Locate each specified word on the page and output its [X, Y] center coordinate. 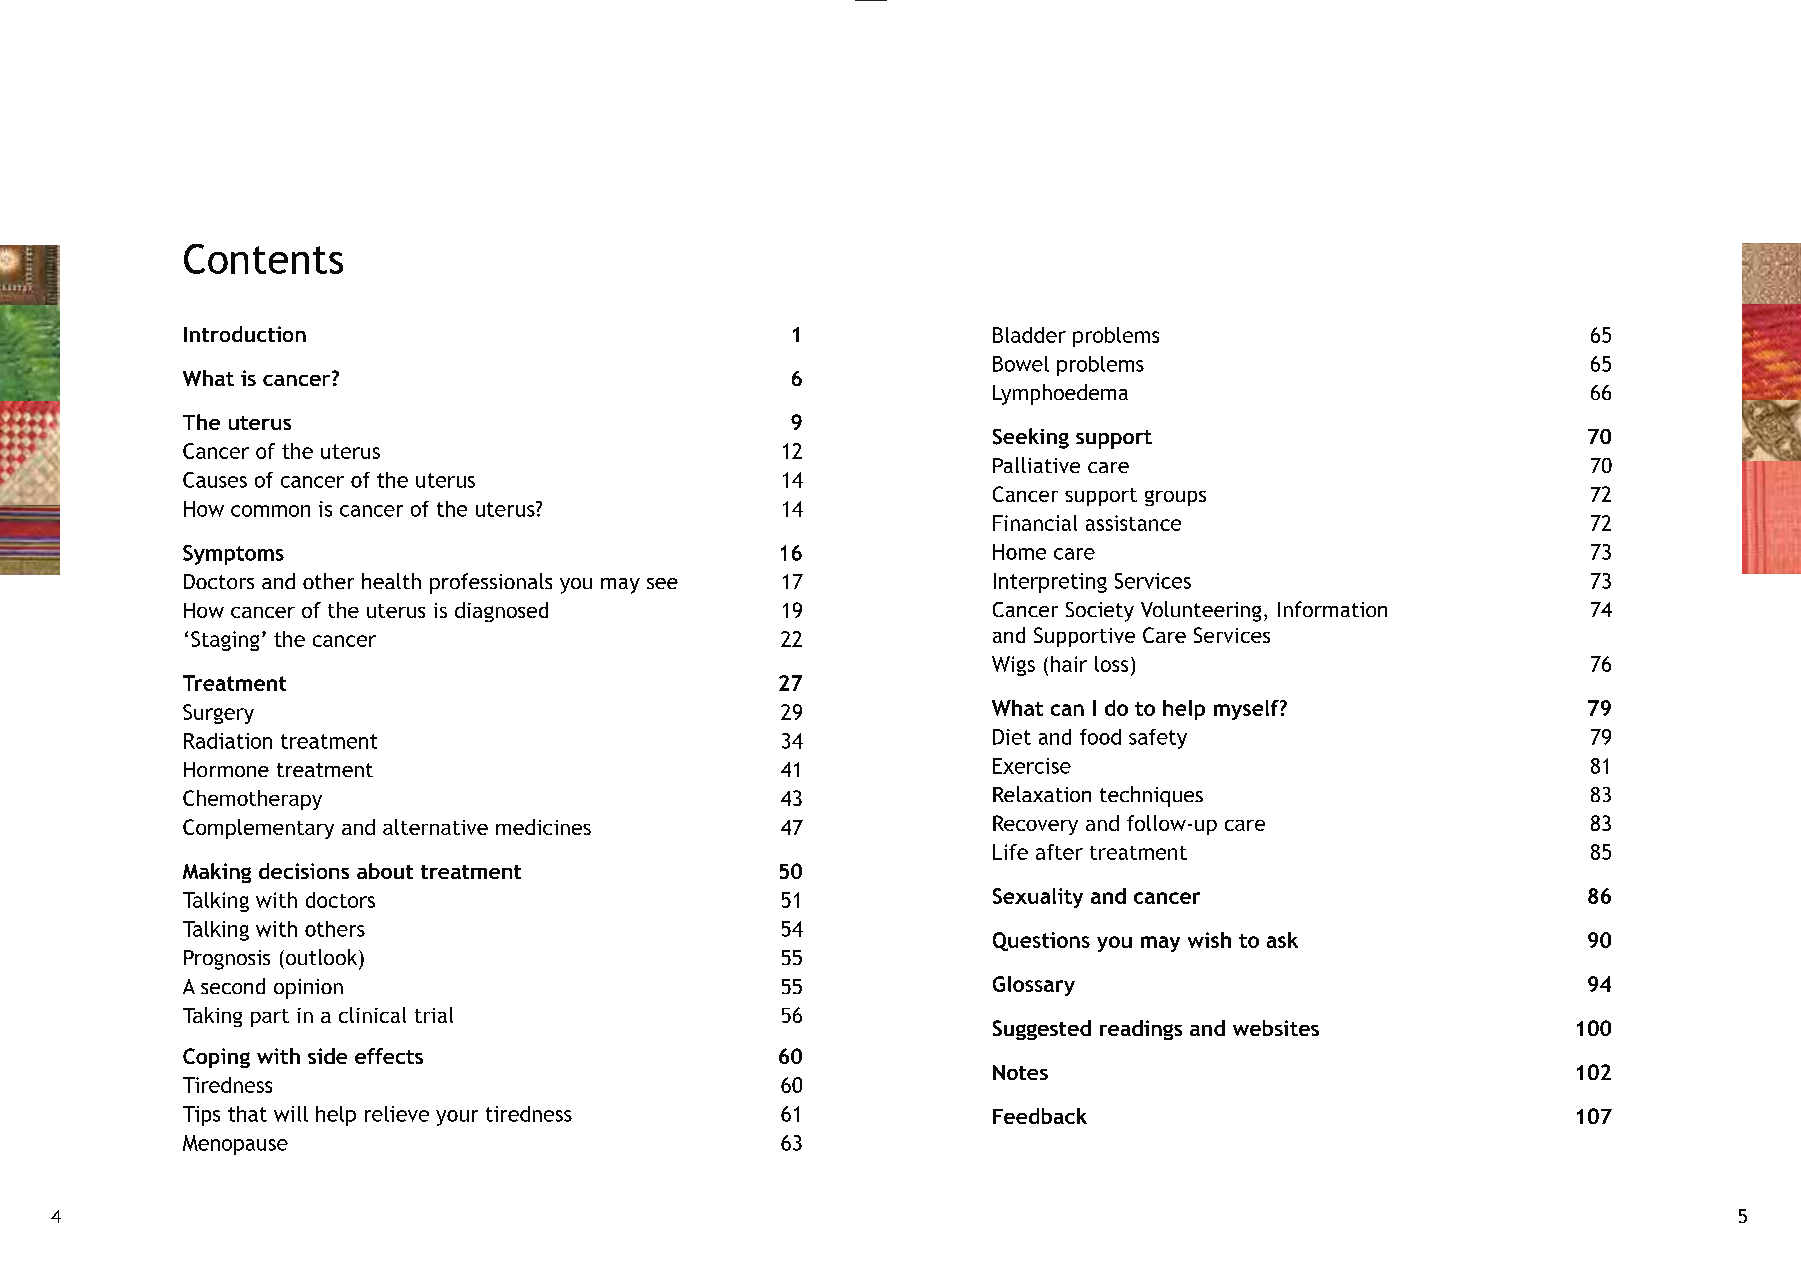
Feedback [1040, 1116]
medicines [543, 827]
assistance [1133, 523]
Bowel [1021, 364]
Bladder [1029, 335]
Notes [1020, 1072]
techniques [1151, 796]
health [391, 581]
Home [1019, 552]
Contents [263, 259]
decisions [304, 871]
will [291, 1114]
